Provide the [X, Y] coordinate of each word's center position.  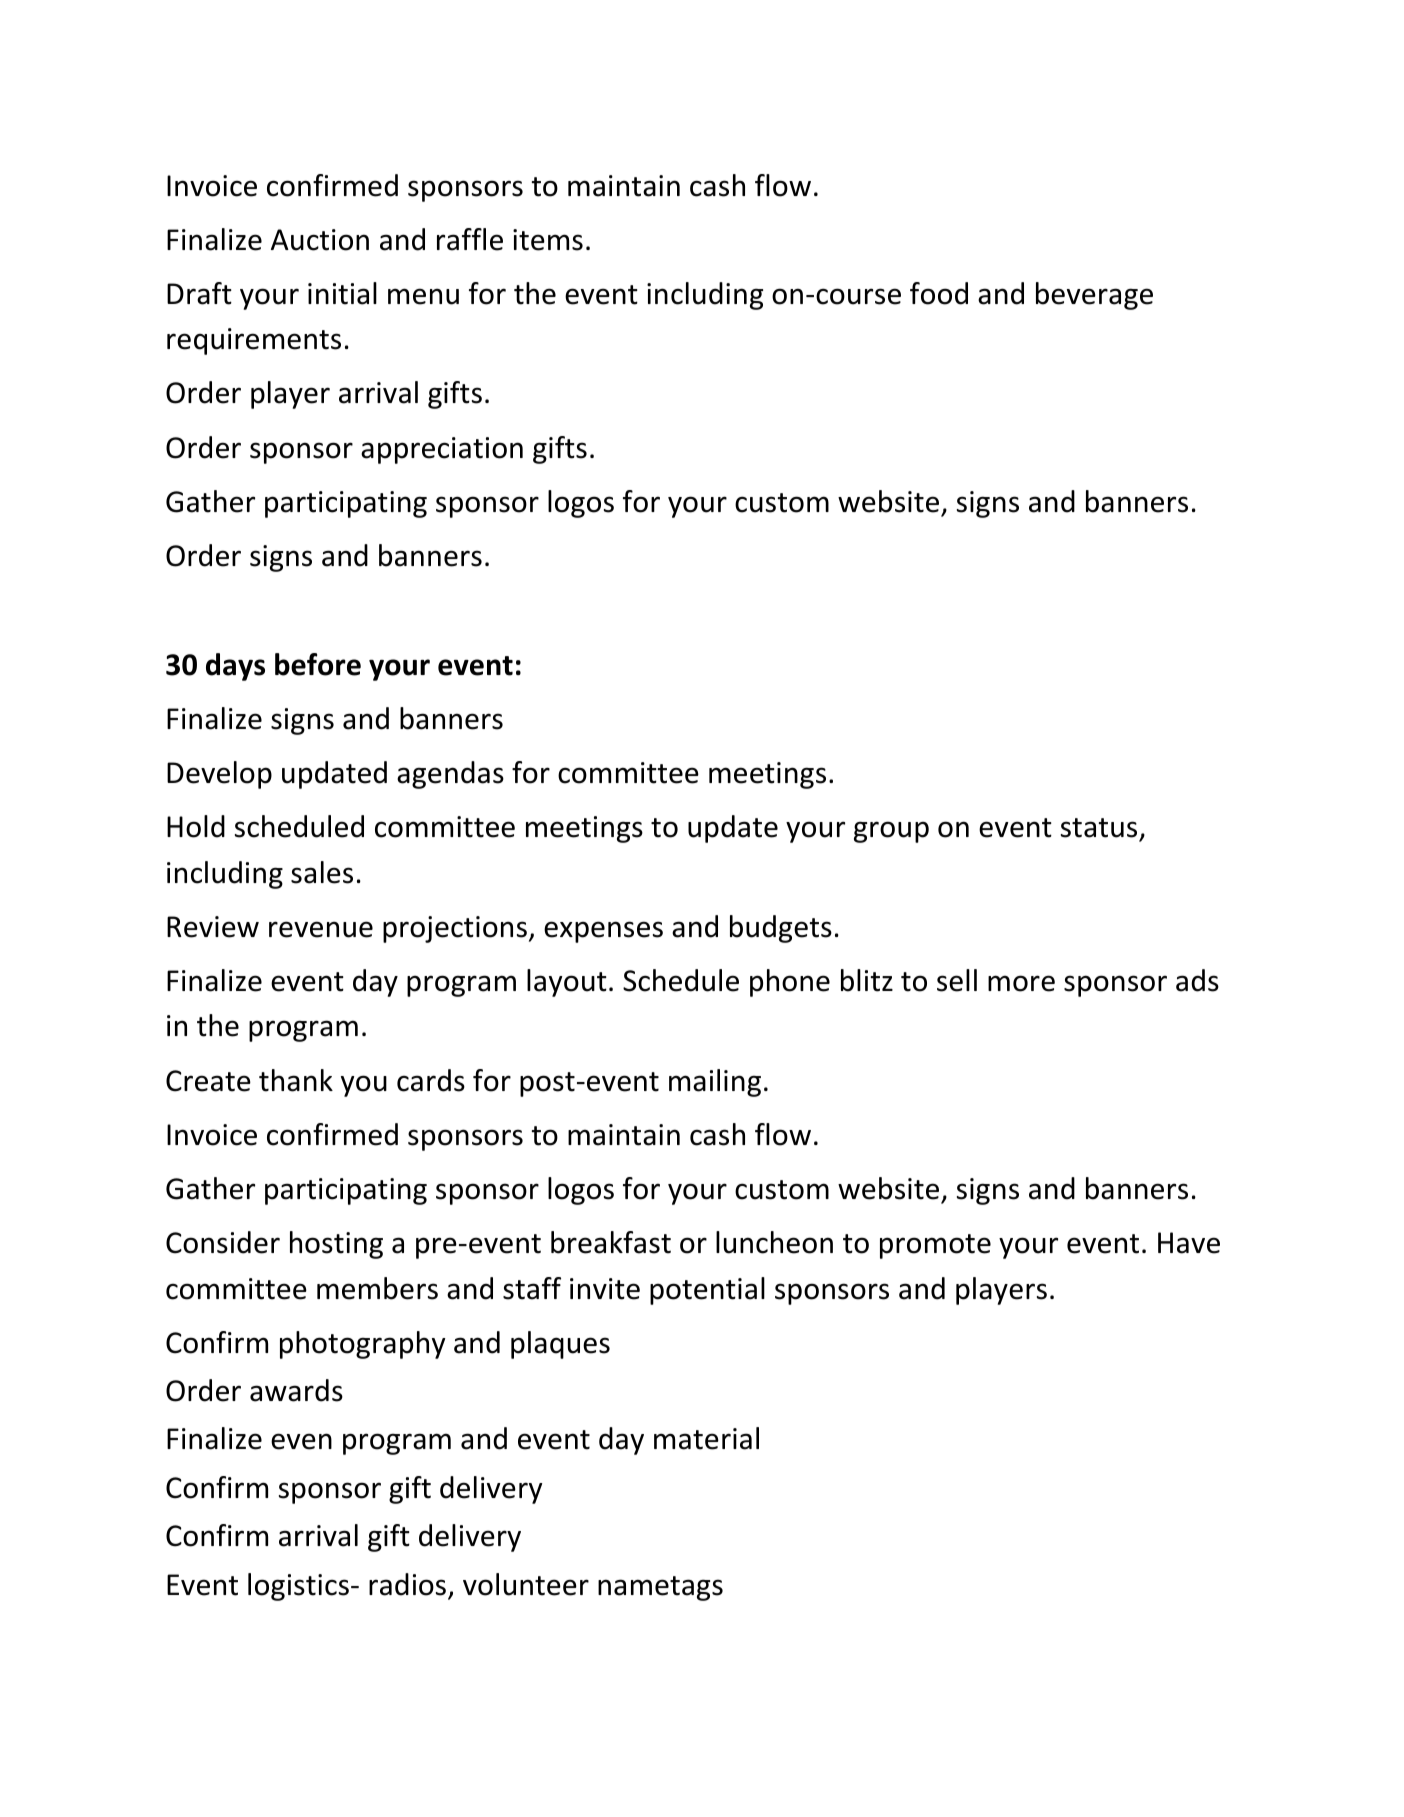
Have [1189, 1243]
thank [296, 1080]
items [548, 240]
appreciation [442, 450]
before [318, 664]
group [891, 832]
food [939, 293]
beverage [1094, 296]
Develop [219, 775]
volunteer [526, 1584]
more [1021, 983]
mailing [715, 1083]
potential [707, 1291]
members [377, 1288]
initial [342, 293]
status [1100, 829]
